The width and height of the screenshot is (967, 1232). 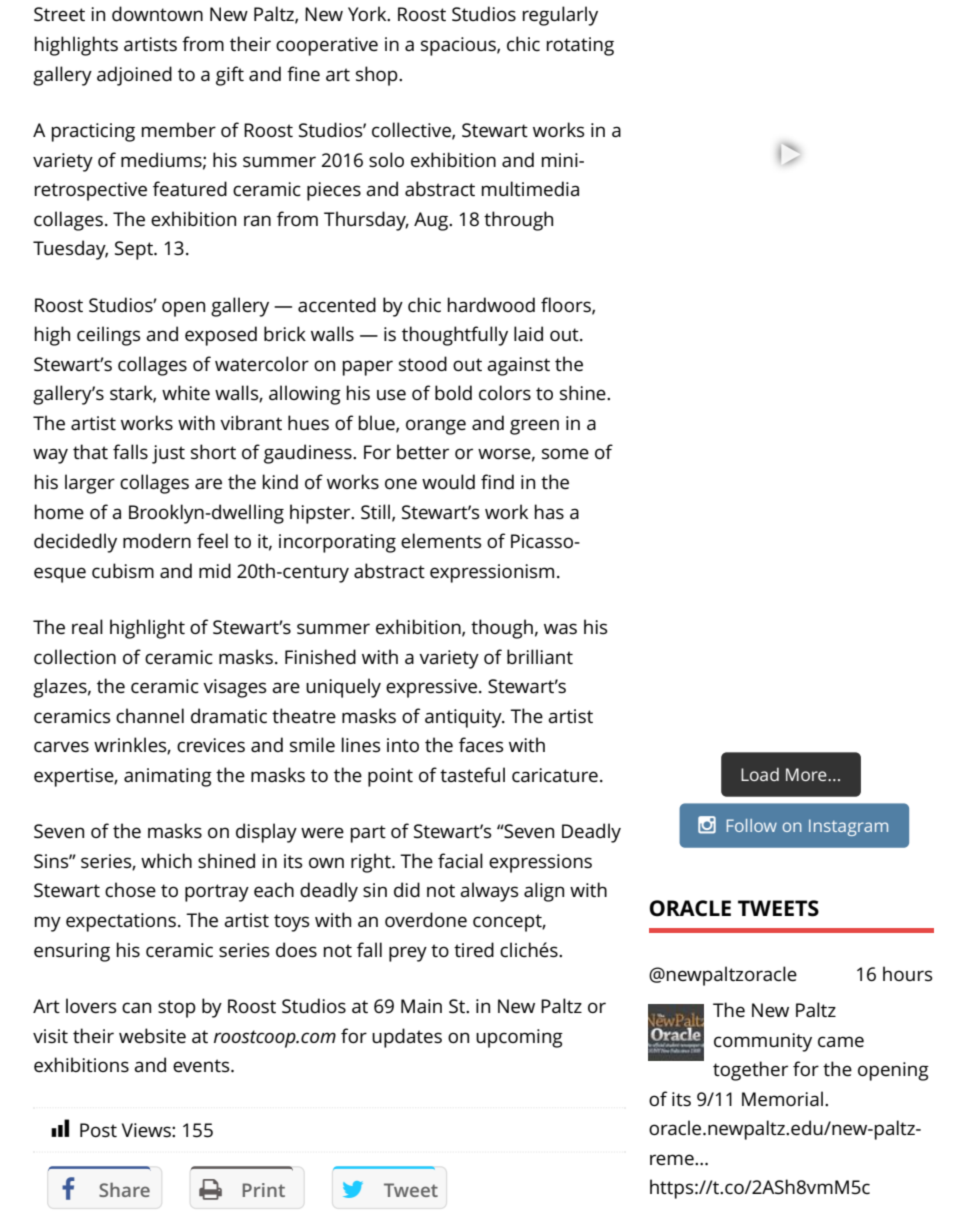 What do you see at coordinates (134, 76) in the screenshot?
I see `adjoined` at bounding box center [134, 76].
